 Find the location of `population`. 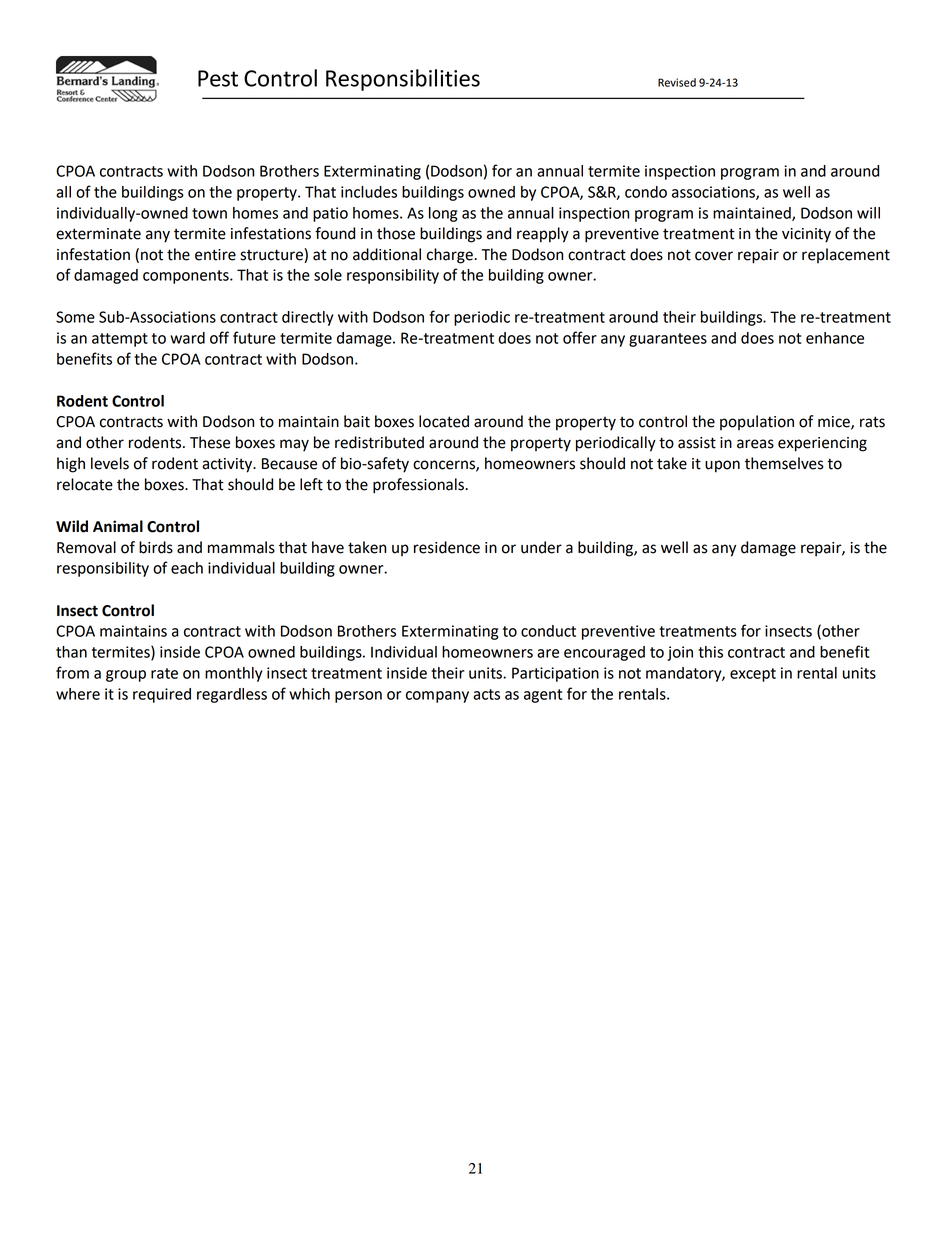

population is located at coordinates (757, 422).
